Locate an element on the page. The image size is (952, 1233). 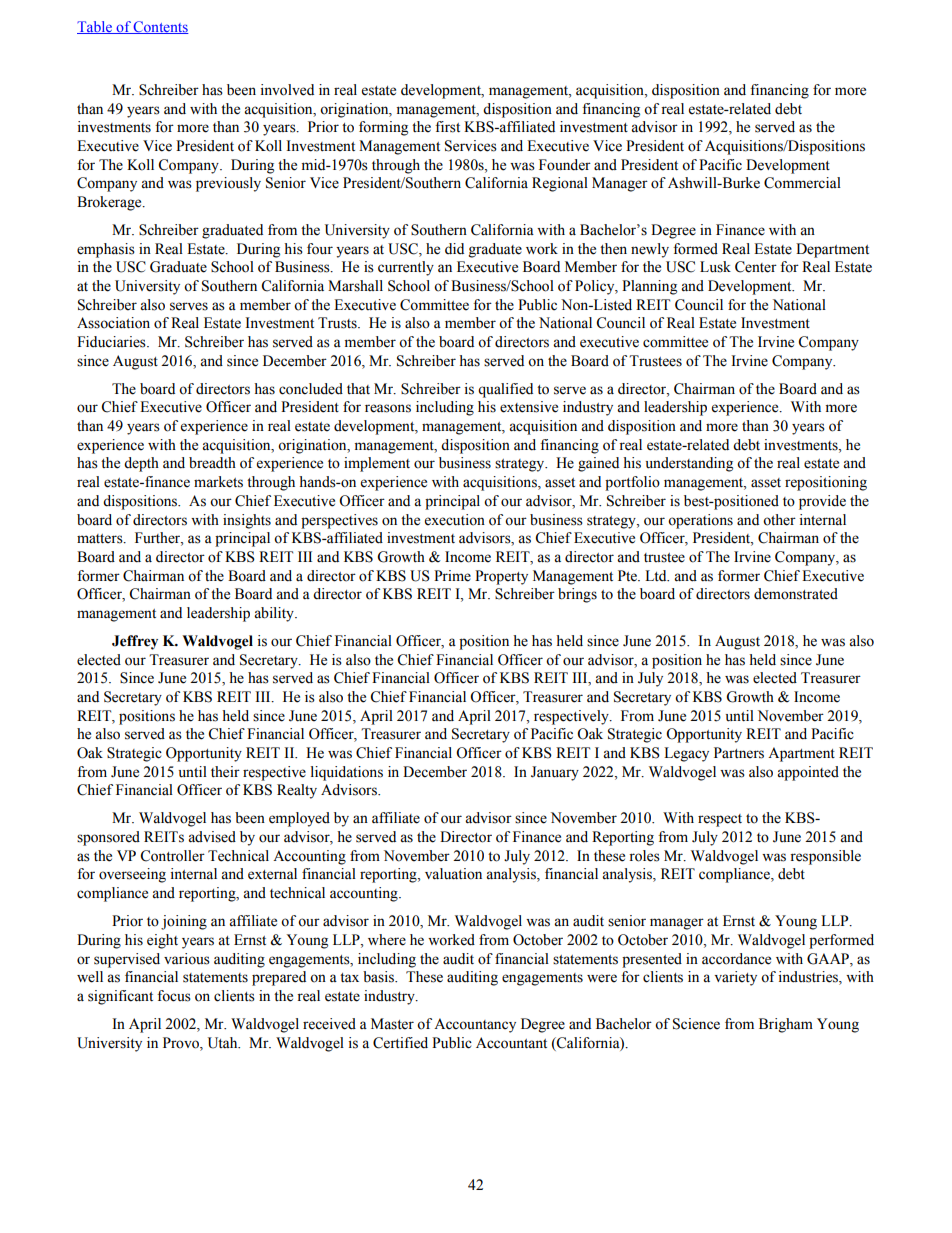
focus is located at coordinates (174, 996).
